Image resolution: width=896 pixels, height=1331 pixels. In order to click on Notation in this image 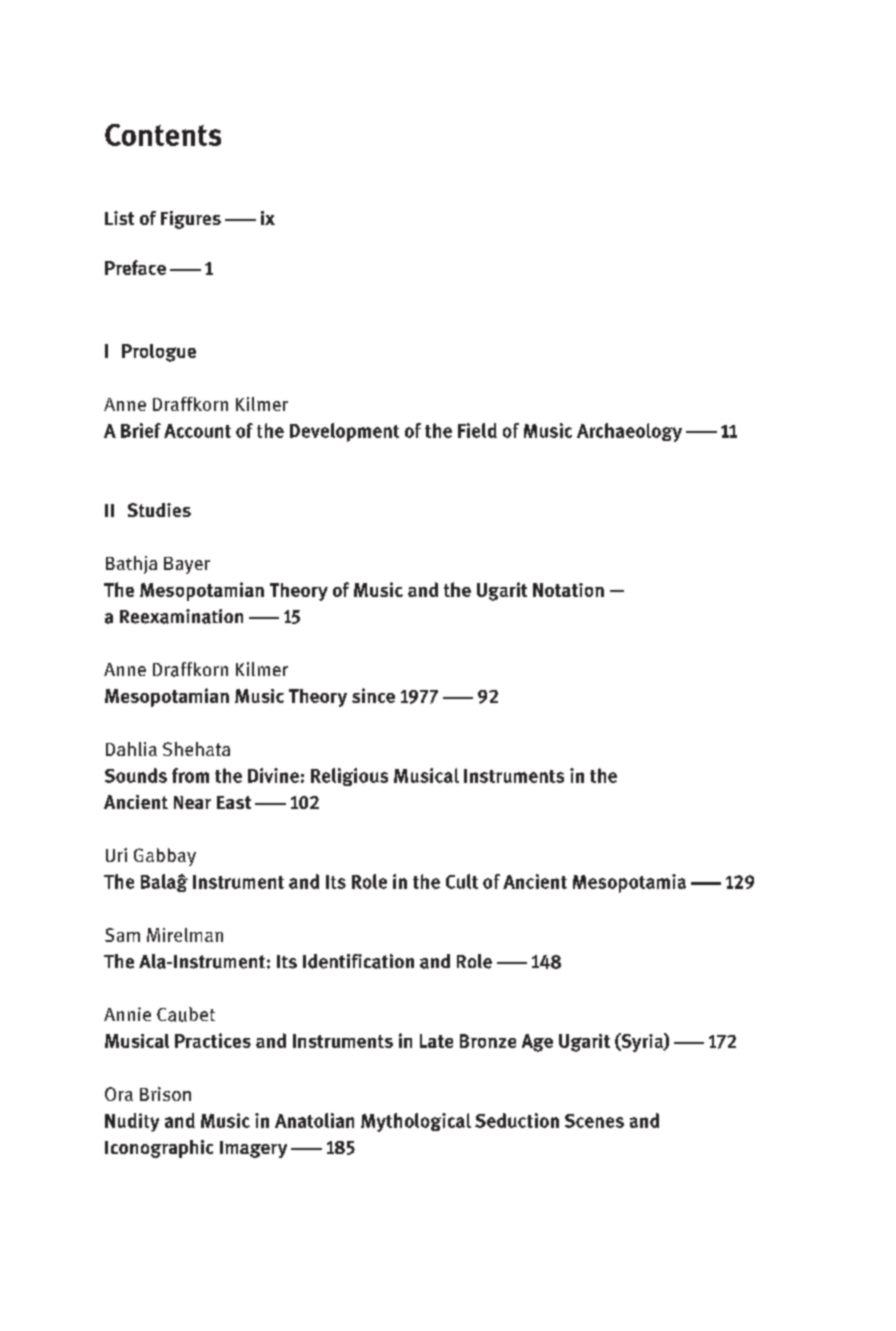, I will do `click(568, 590)`.
